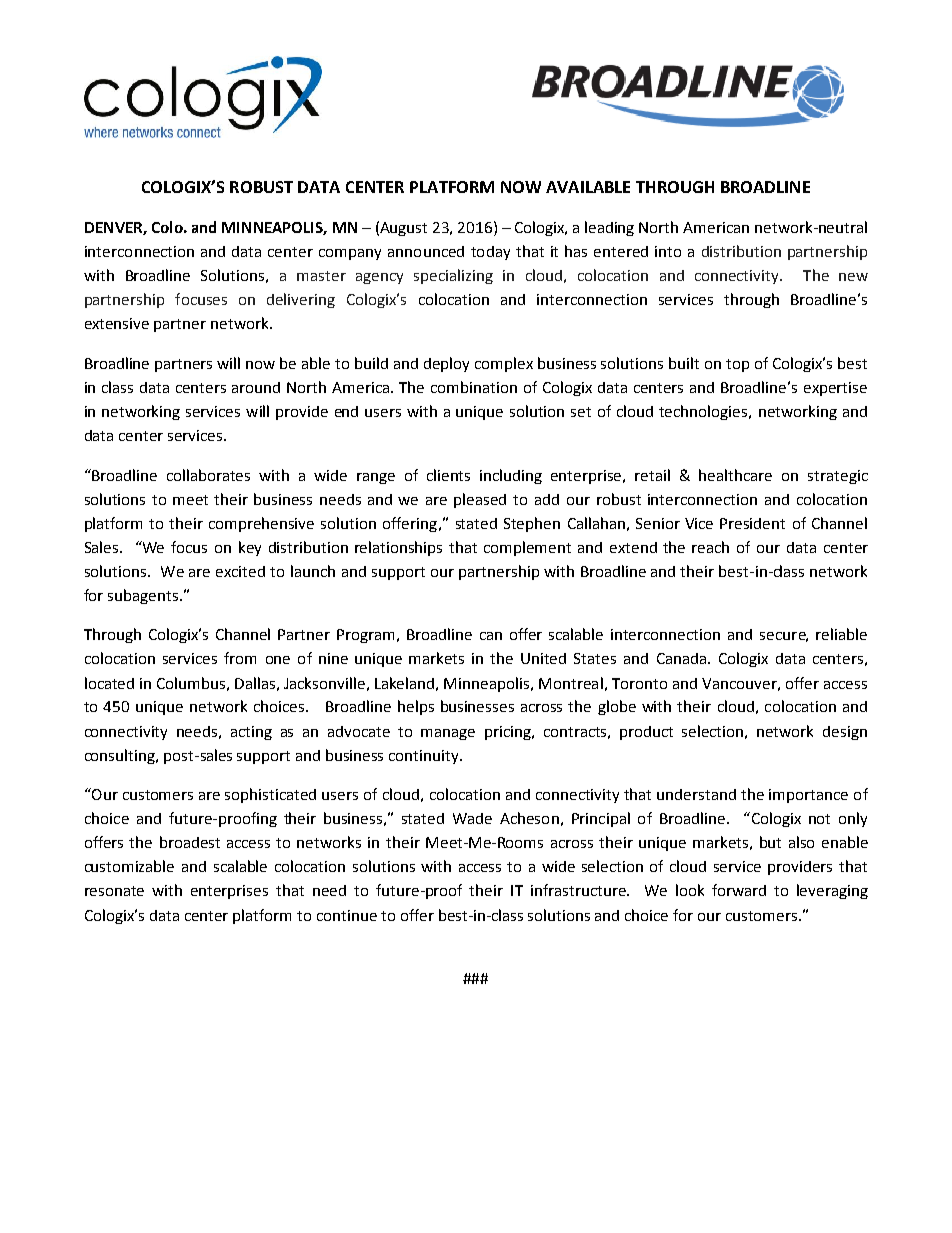  I want to click on forward, so click(739, 890).
